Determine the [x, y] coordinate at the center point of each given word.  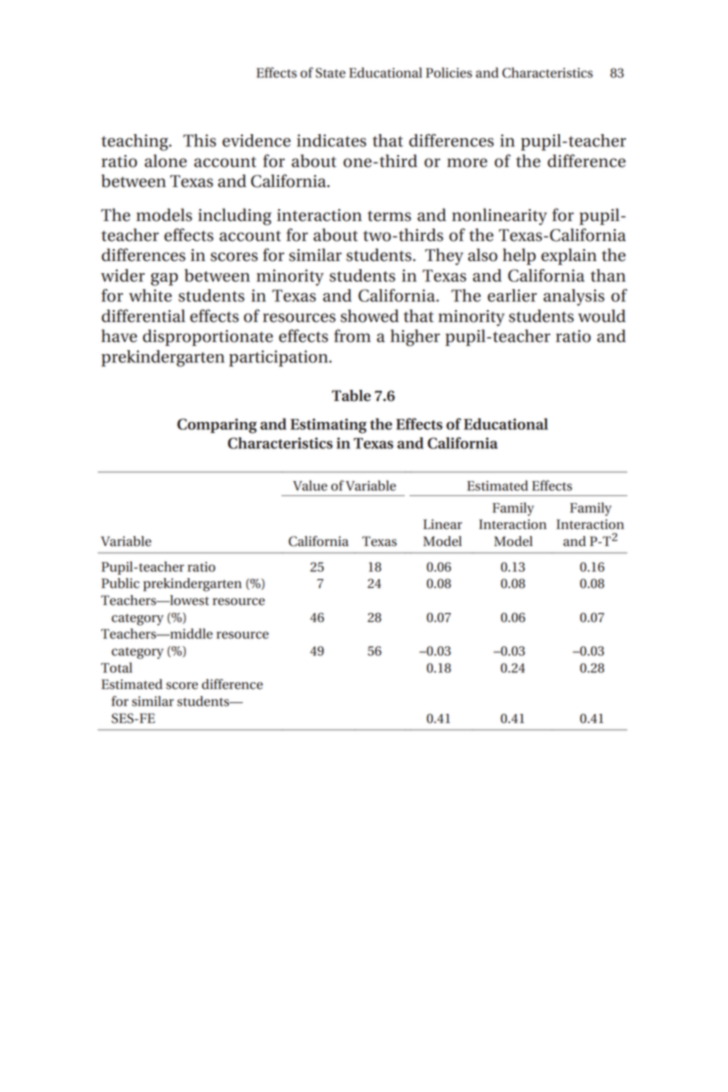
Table [351, 396]
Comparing [217, 426]
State [330, 73]
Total [116, 667]
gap [164, 279]
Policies [449, 72]
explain [569, 256]
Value [310, 485]
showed [369, 316]
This [199, 140]
